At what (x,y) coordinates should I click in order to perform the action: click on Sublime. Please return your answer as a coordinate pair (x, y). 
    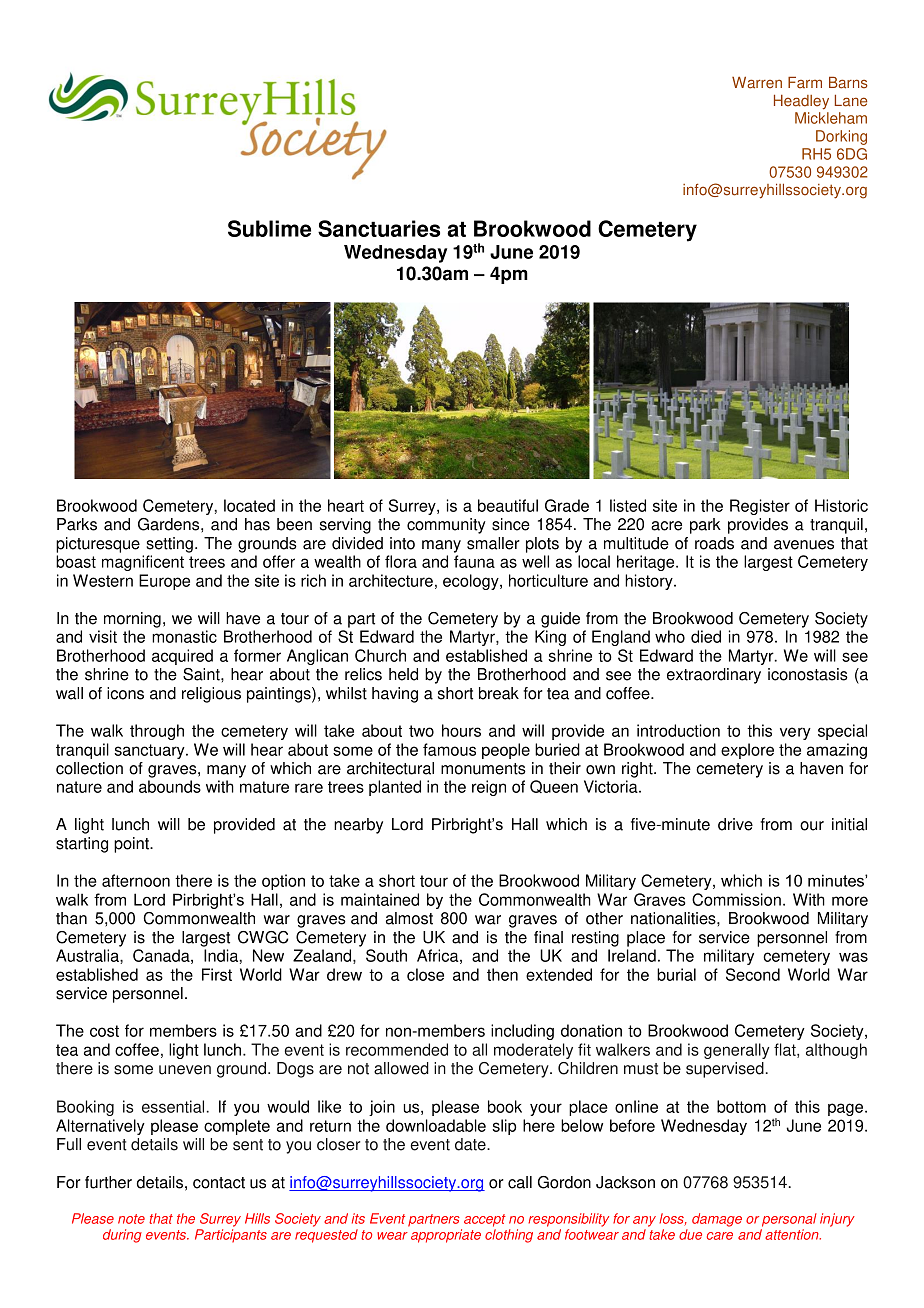
    Looking at the image, I should click on (269, 228).
